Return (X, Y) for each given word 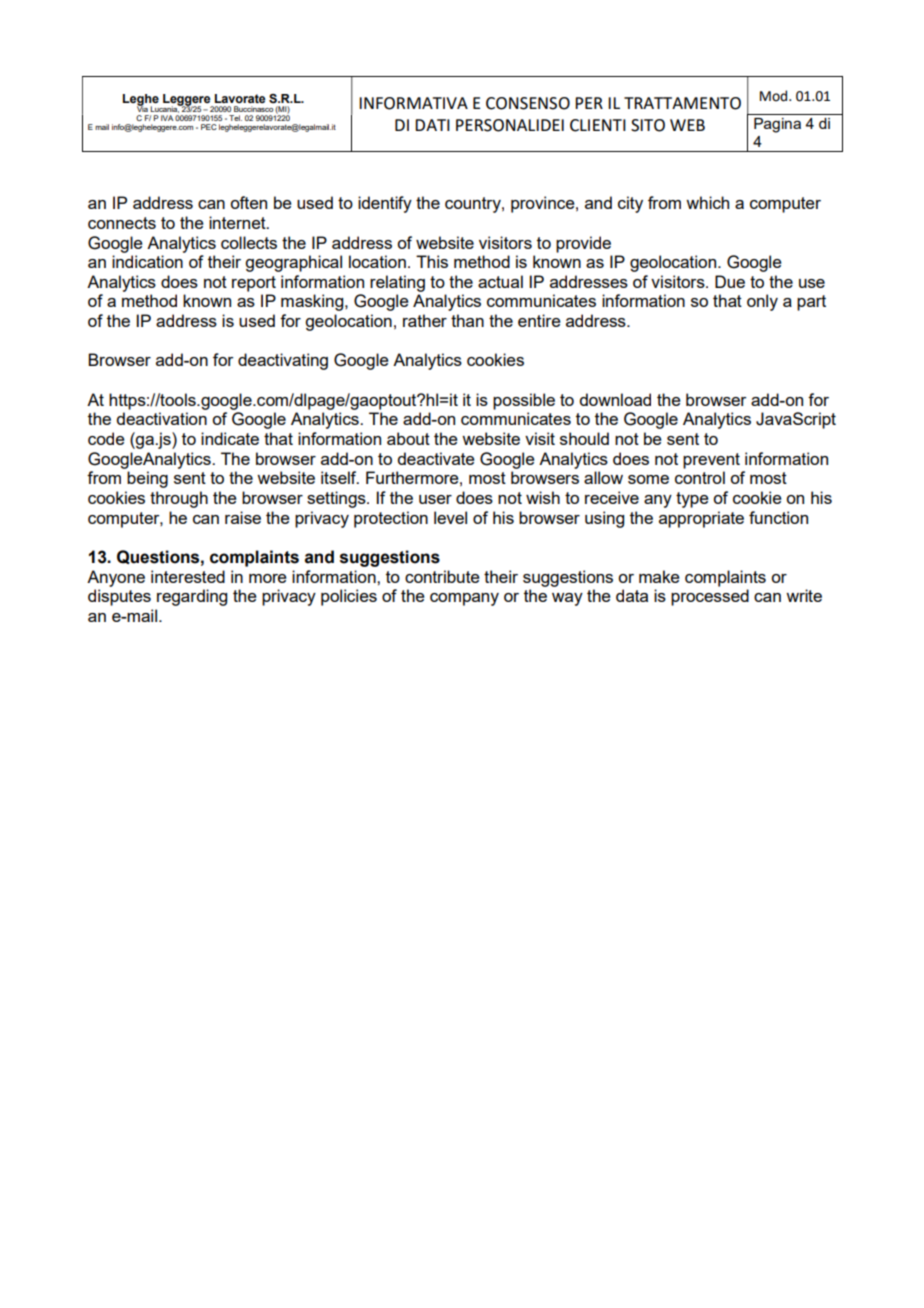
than (467, 320)
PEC (209, 127)
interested (188, 576)
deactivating (283, 361)
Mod (775, 96)
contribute (442, 576)
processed (710, 597)
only (762, 302)
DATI (432, 125)
